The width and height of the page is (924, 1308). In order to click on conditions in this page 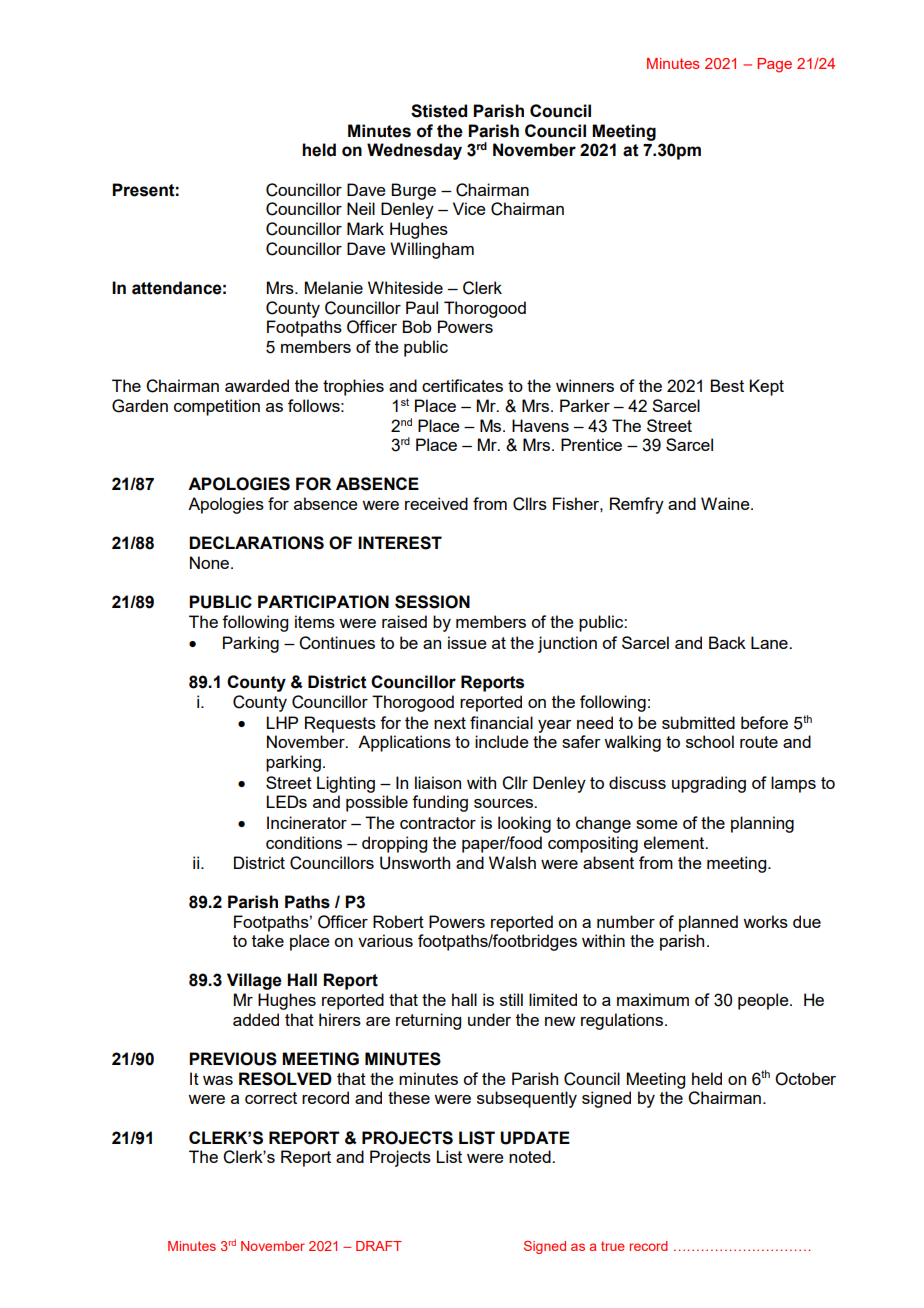, I will do `click(304, 842)`.
